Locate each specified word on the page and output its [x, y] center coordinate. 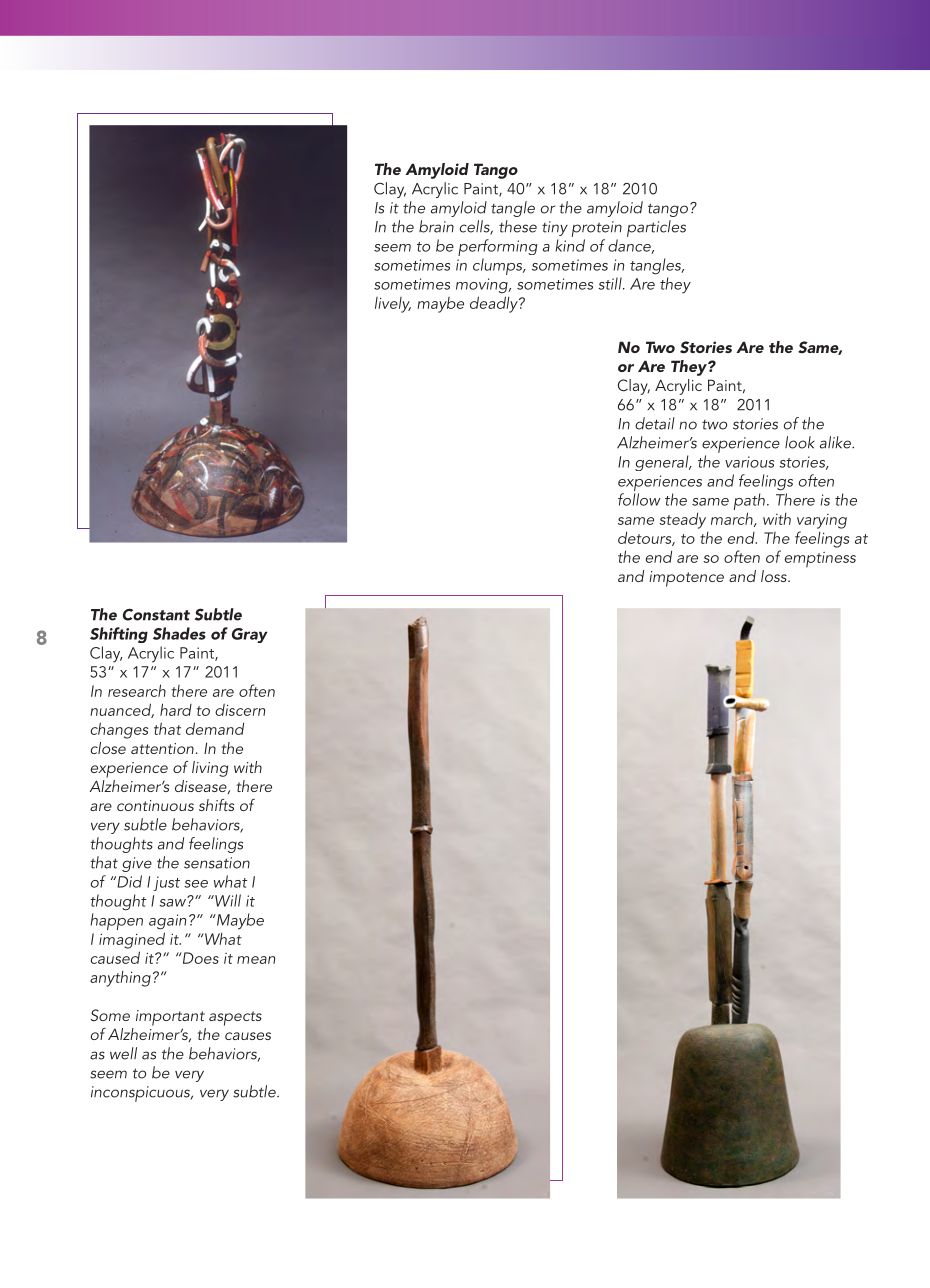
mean [256, 960]
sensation [217, 863]
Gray [250, 635]
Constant [156, 614]
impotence [686, 579]
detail [655, 423]
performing [497, 247]
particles [656, 228]
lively [393, 305]
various [749, 462]
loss [775, 576]
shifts [216, 805]
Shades [179, 633]
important [170, 1018]
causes [248, 1036]
